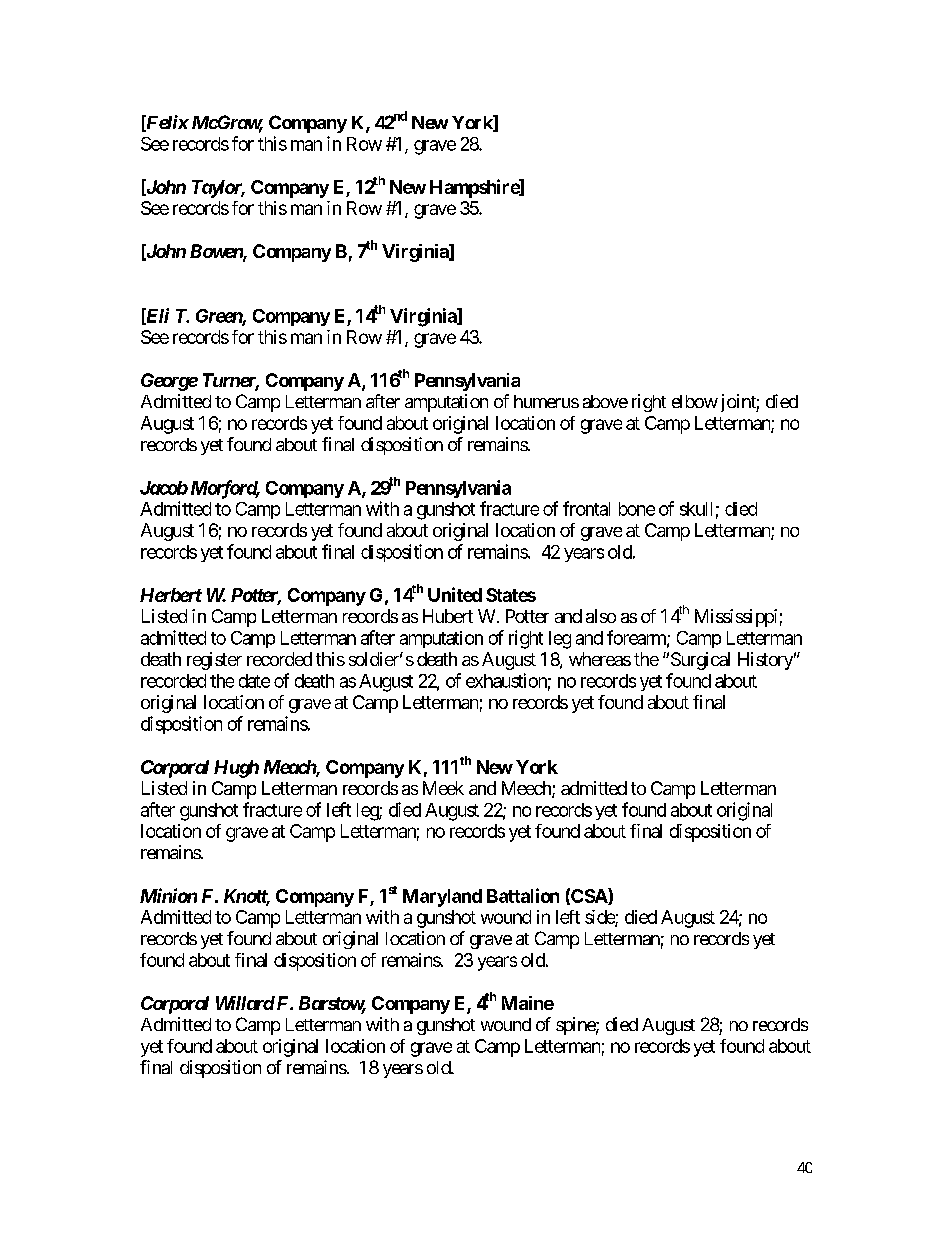 This page has width=952, height=1233. What do you see at coordinates (254, 681) in the page?
I see `date` at bounding box center [254, 681].
